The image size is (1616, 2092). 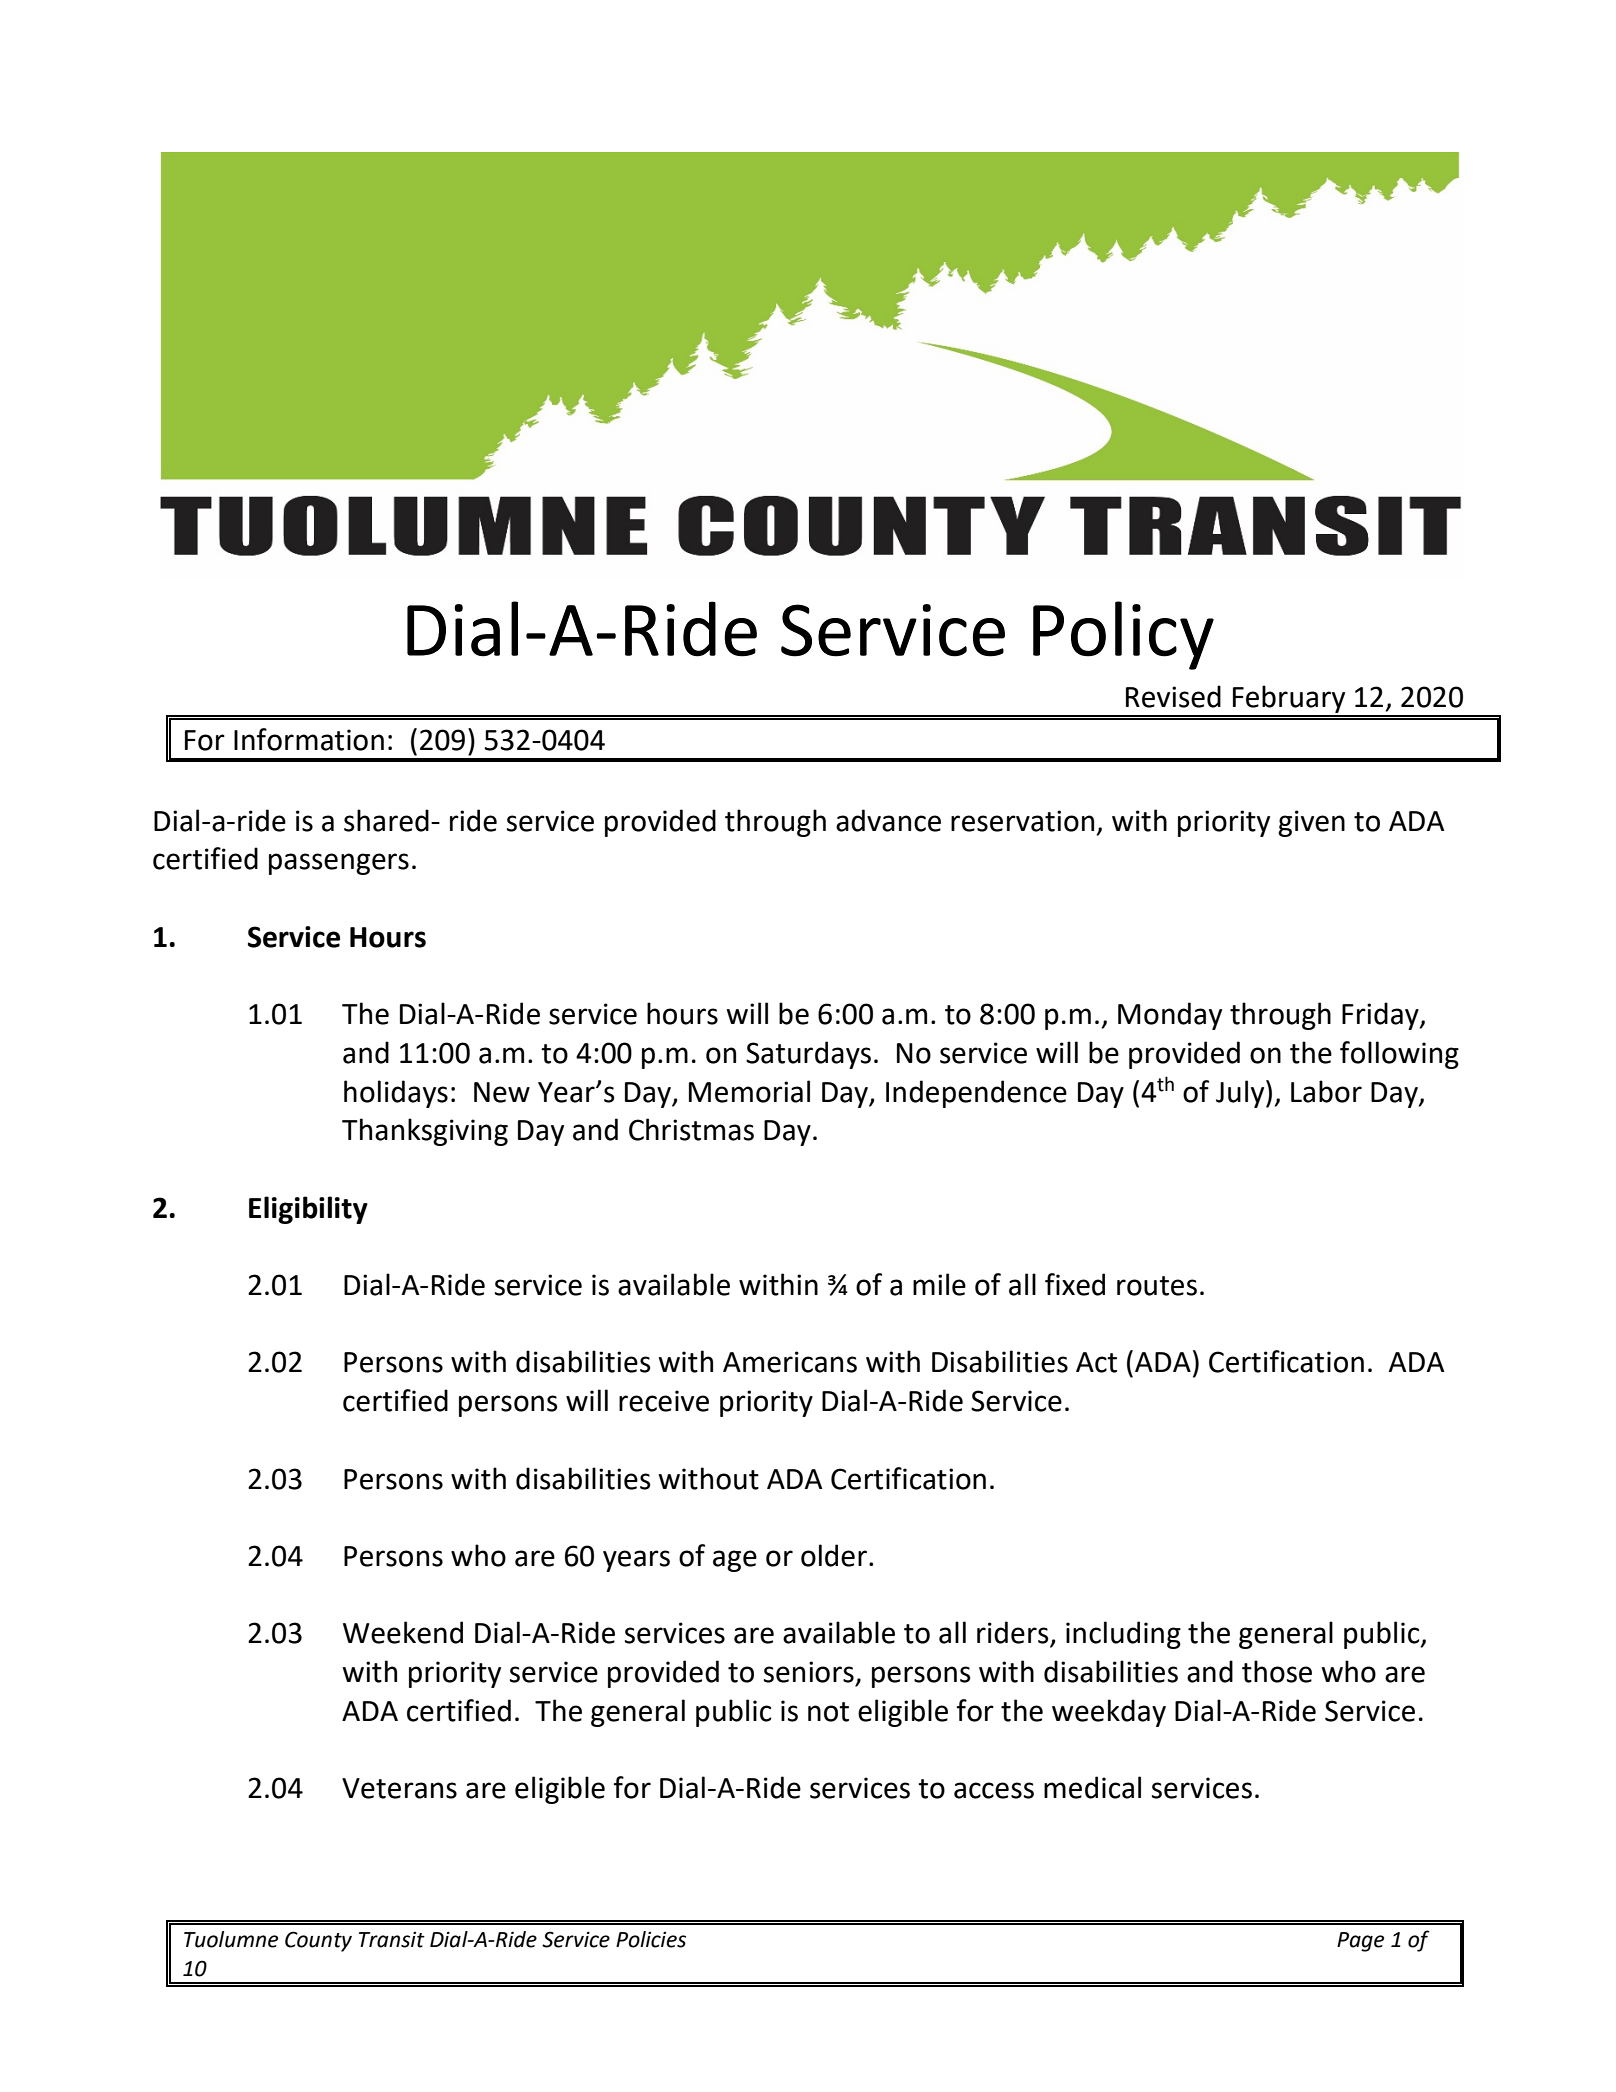 I want to click on Information, so click(x=309, y=739).
